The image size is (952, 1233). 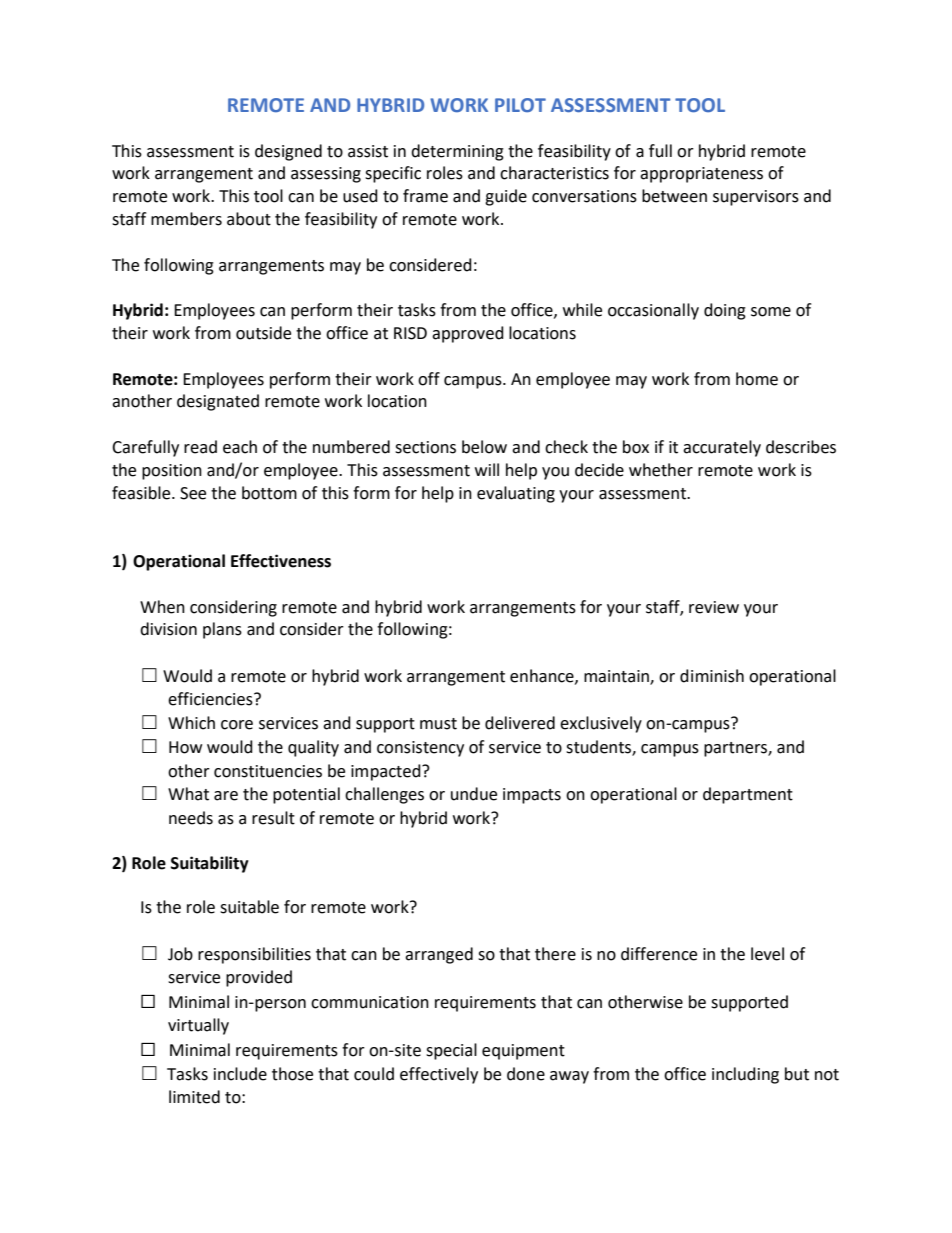 I want to click on designed, so click(x=288, y=152).
